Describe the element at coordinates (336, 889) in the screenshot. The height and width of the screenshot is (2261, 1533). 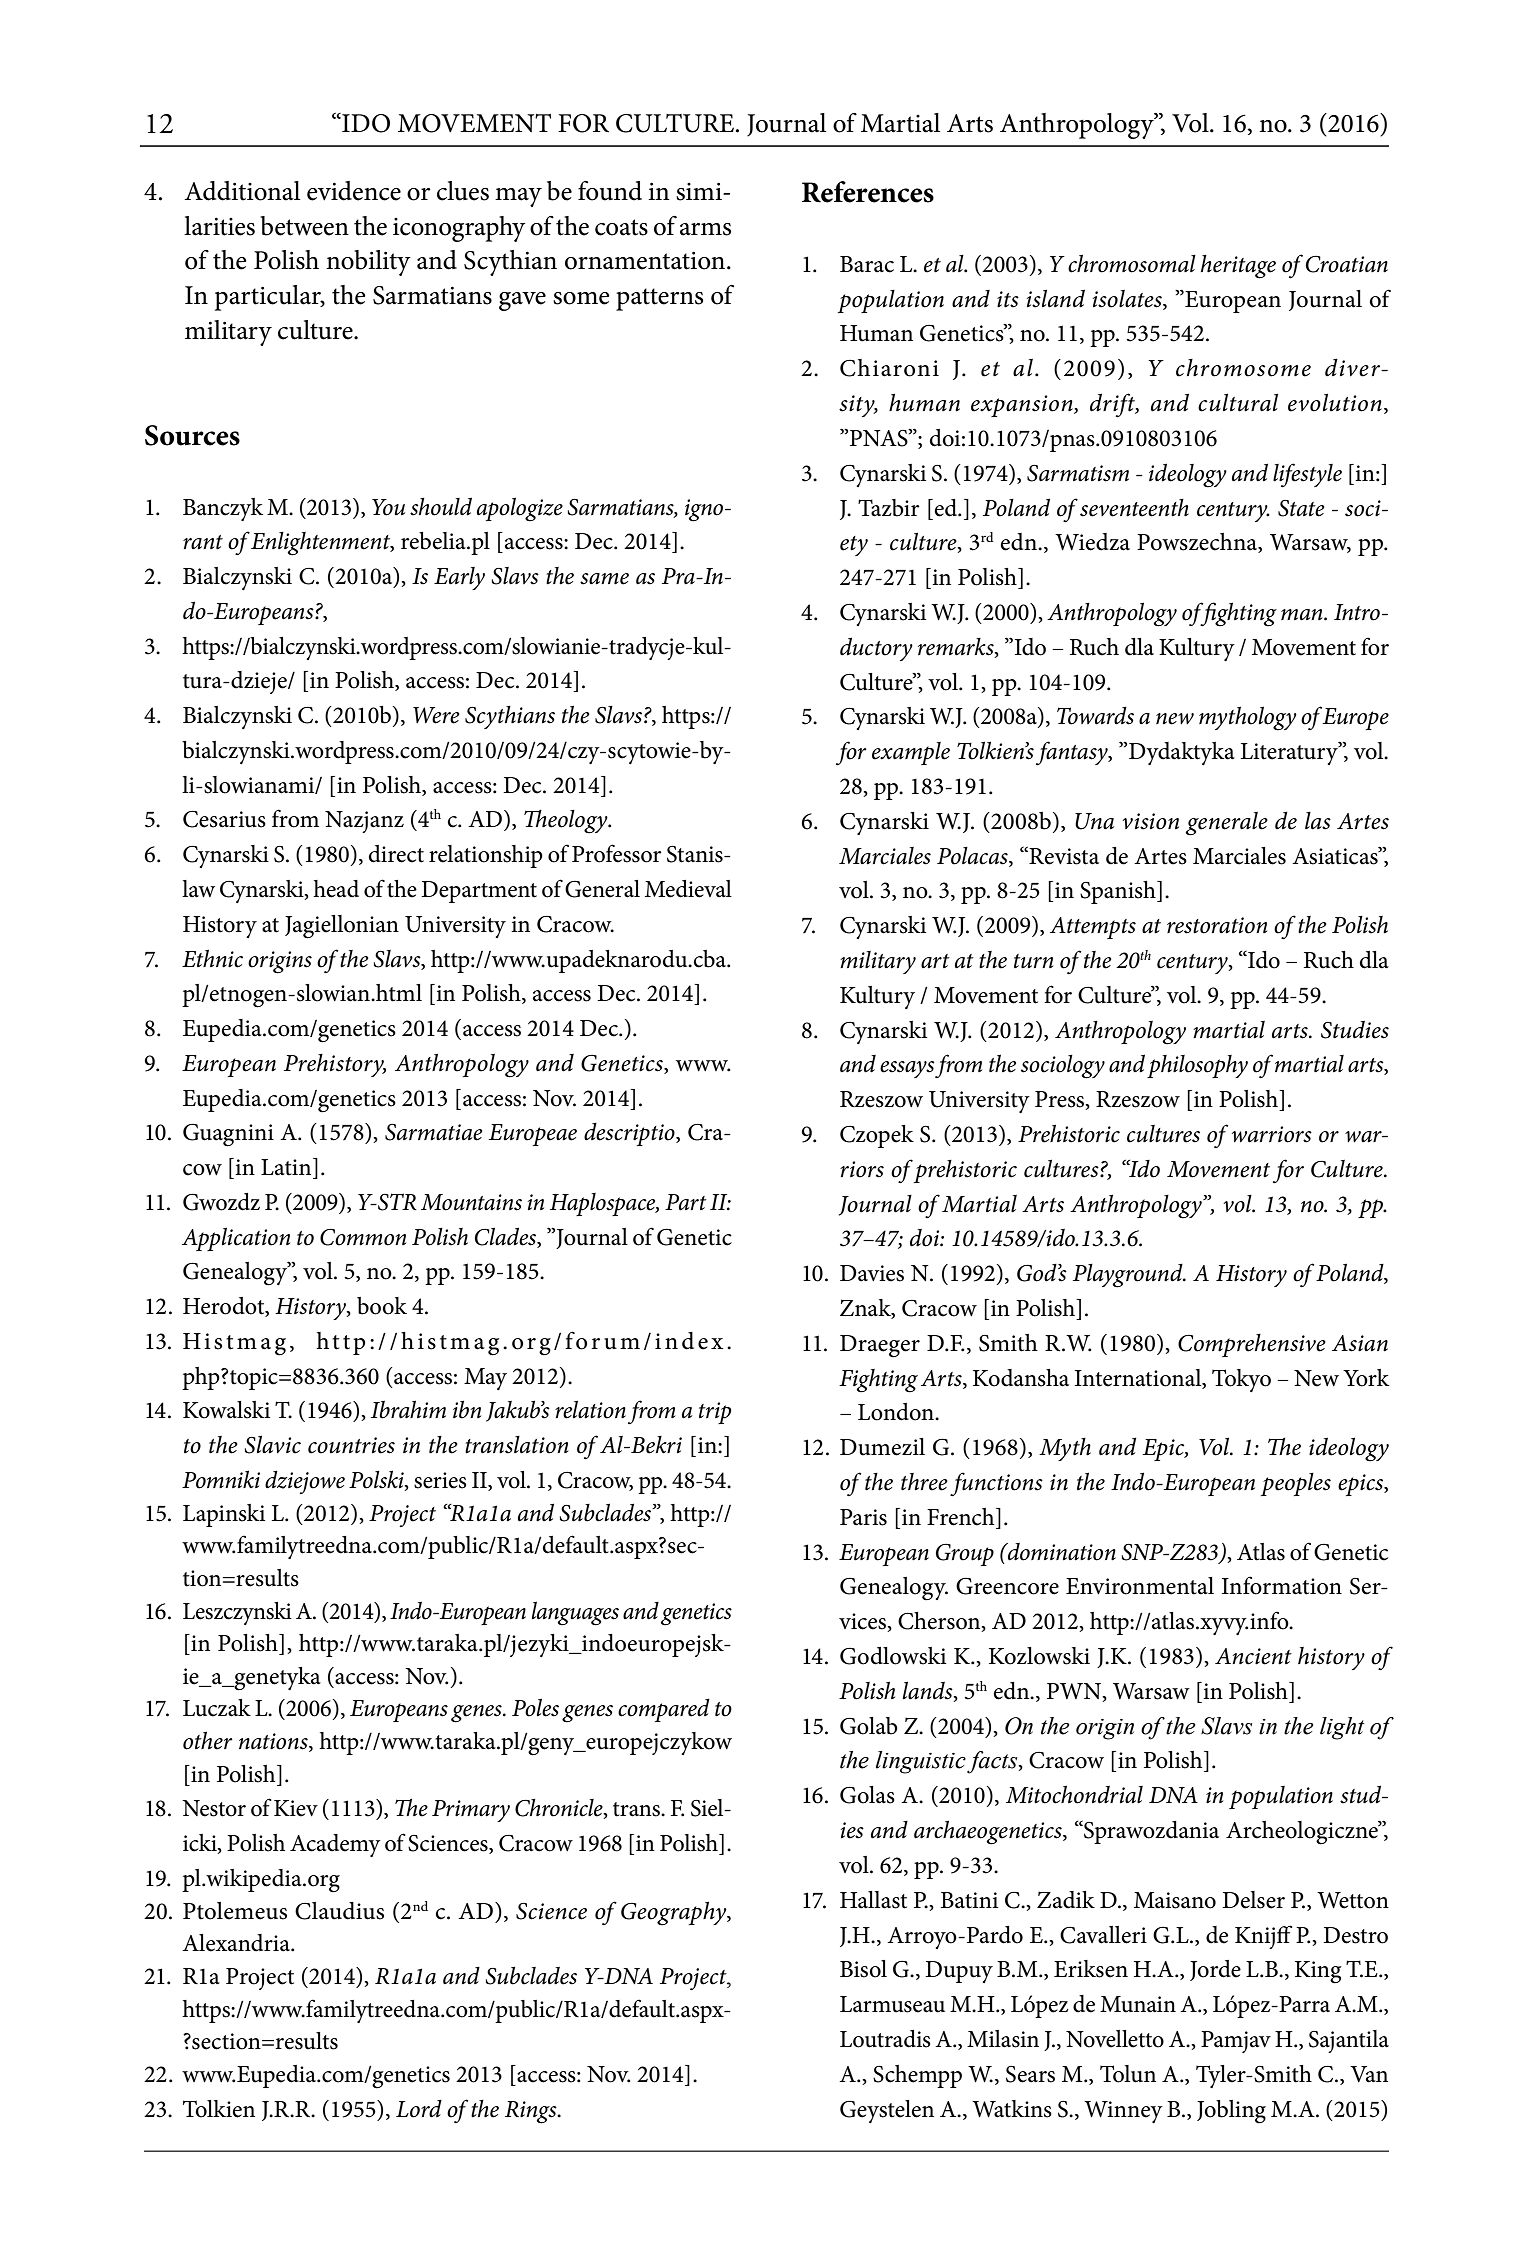
I see `head` at that location.
